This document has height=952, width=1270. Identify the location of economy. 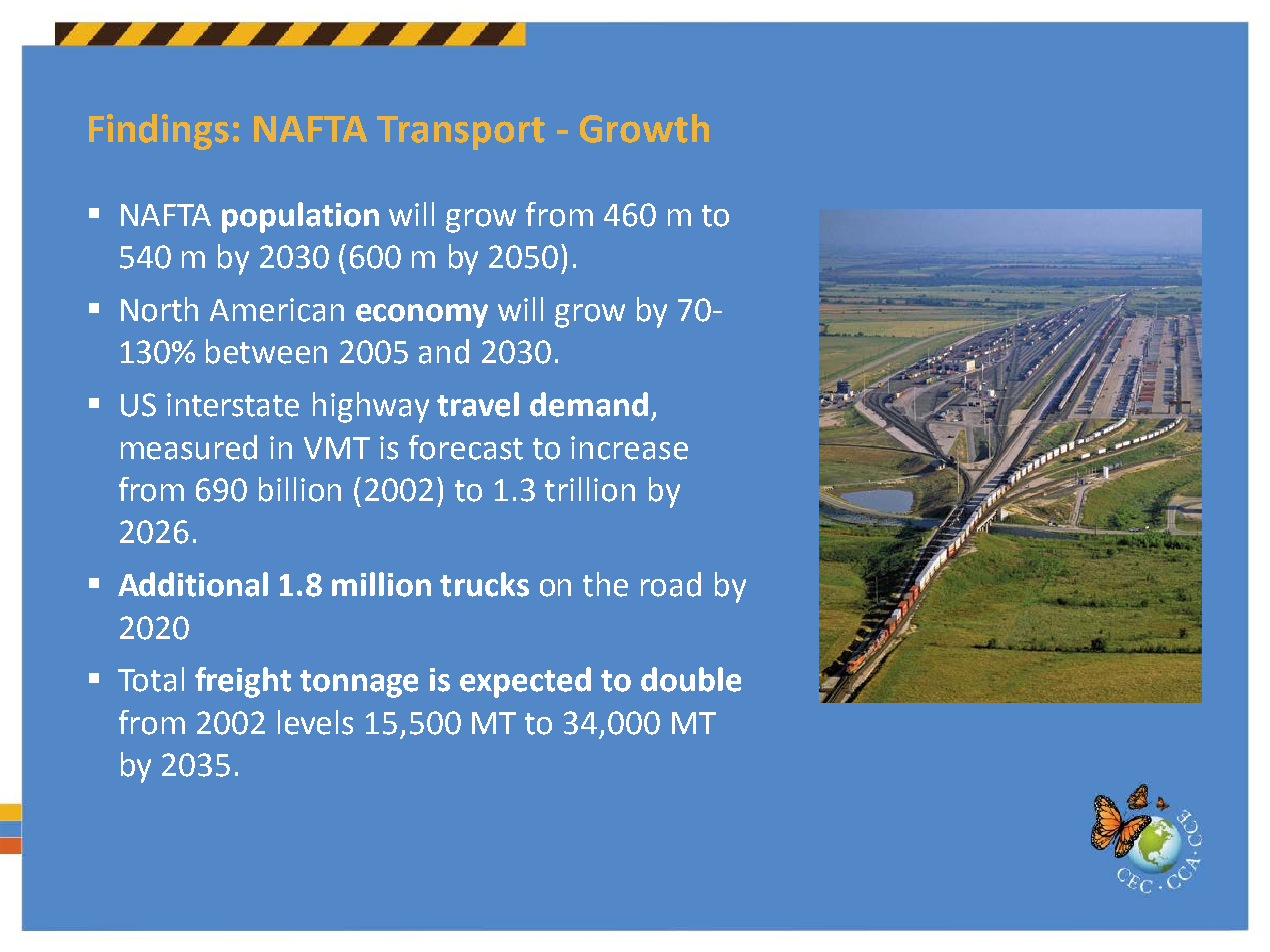
(422, 316).
